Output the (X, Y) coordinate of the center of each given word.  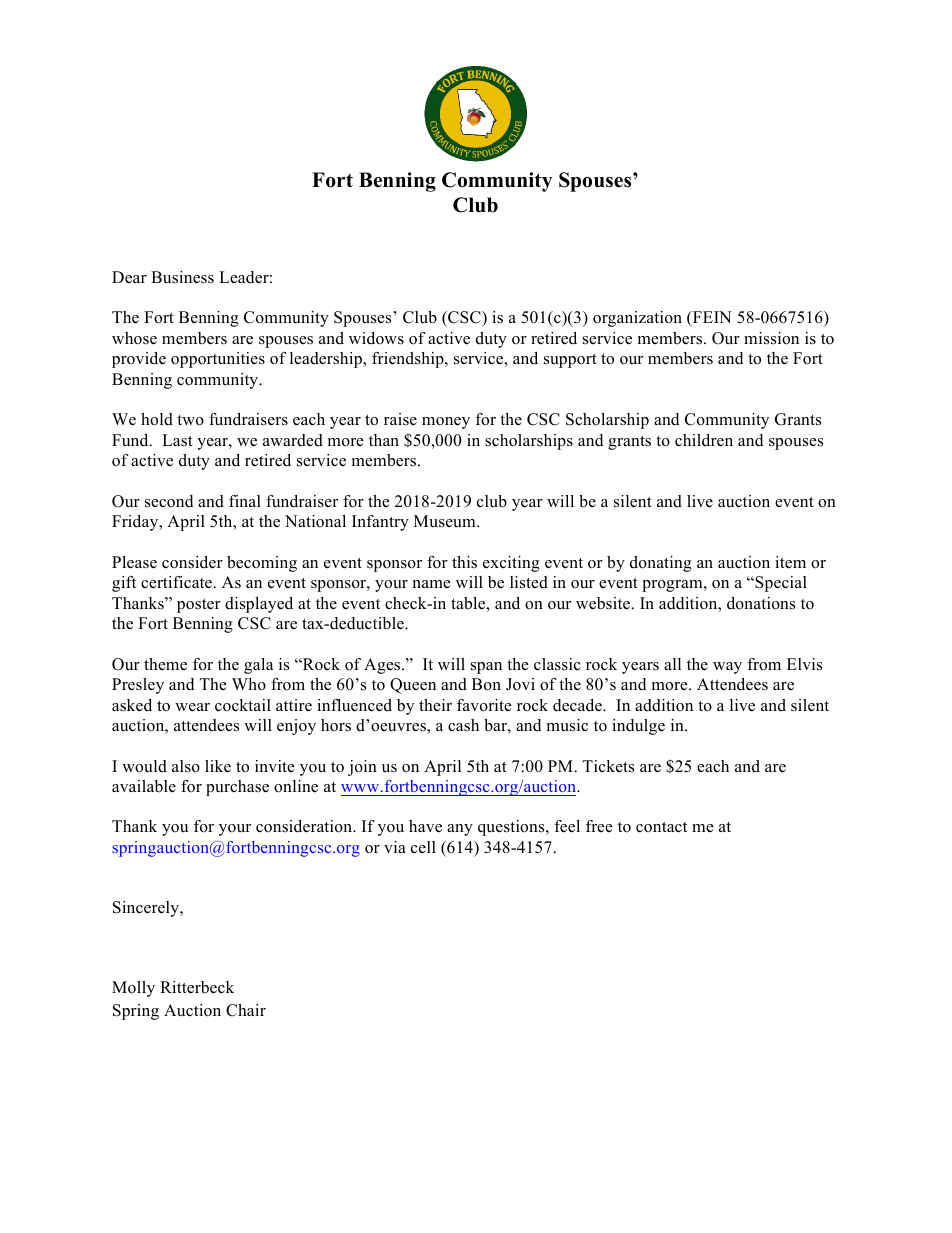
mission (771, 338)
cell (423, 847)
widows (376, 338)
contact (661, 827)
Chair (246, 1010)
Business (182, 277)
